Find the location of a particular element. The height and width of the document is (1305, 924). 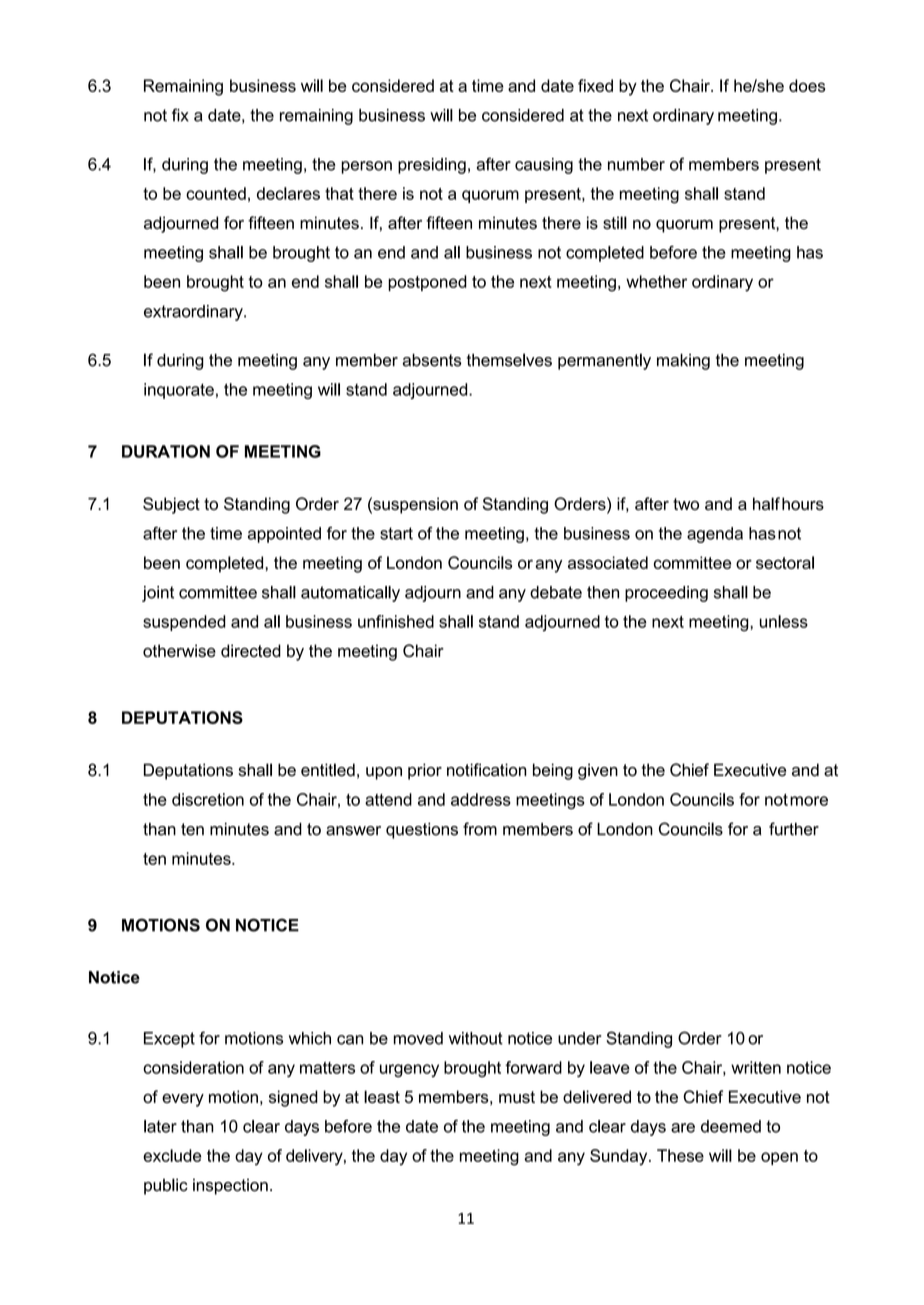

making is located at coordinates (683, 362).
